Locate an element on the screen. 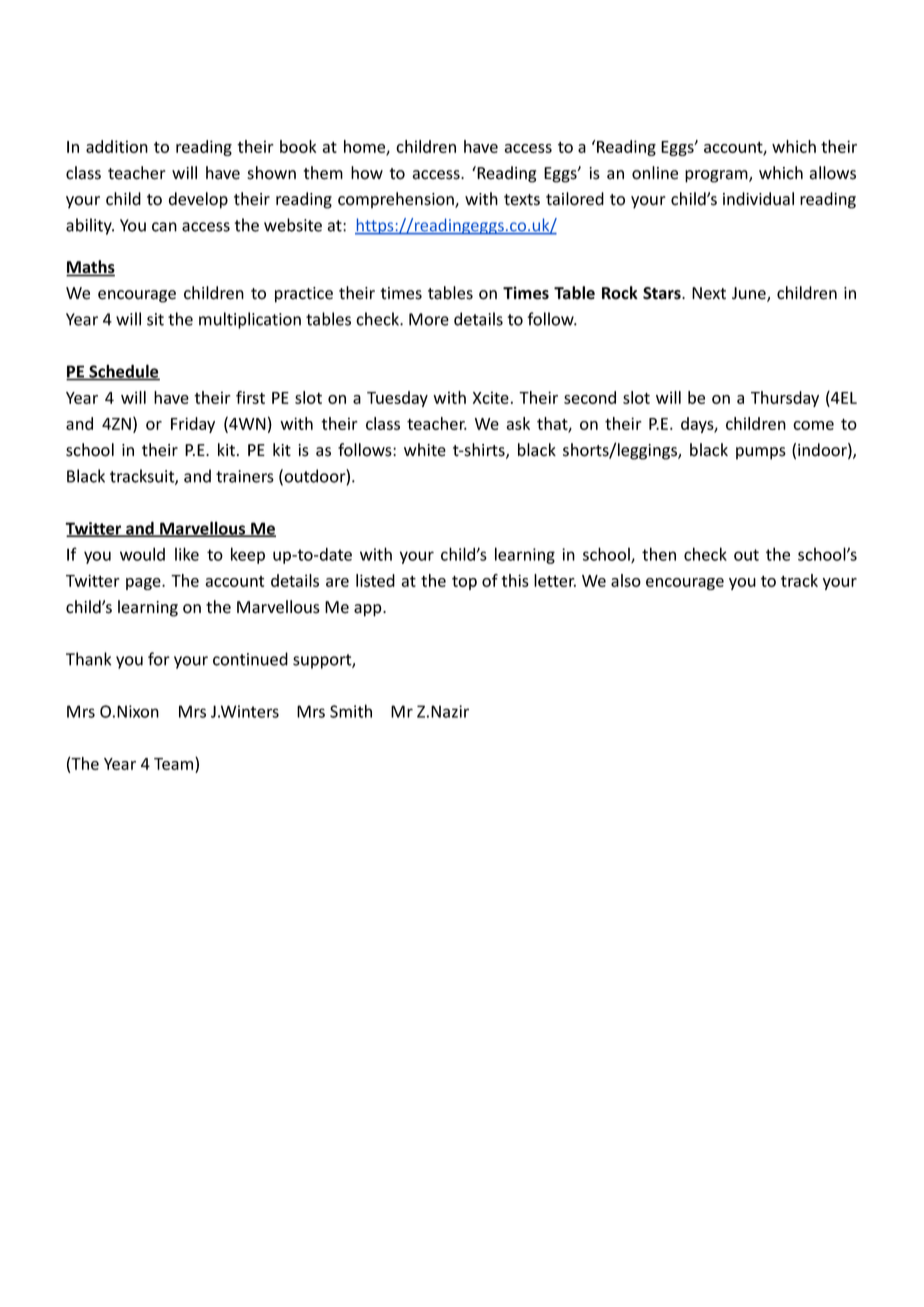 This screenshot has width=924, height=1307. program is located at coordinates (717, 176).
